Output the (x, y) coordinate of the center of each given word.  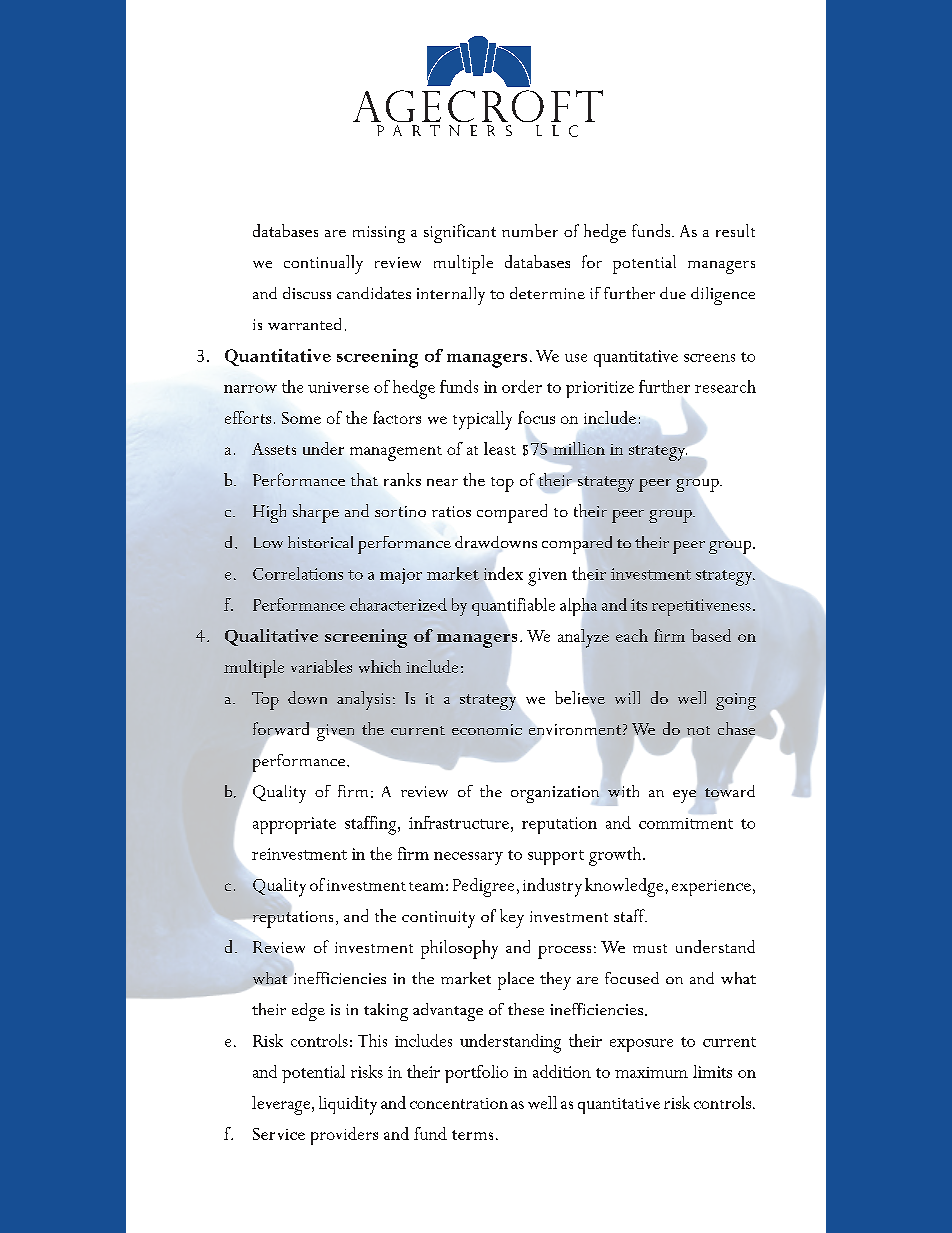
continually (323, 264)
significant (460, 233)
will (627, 697)
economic (487, 729)
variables (321, 666)
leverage (282, 1105)
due (673, 293)
